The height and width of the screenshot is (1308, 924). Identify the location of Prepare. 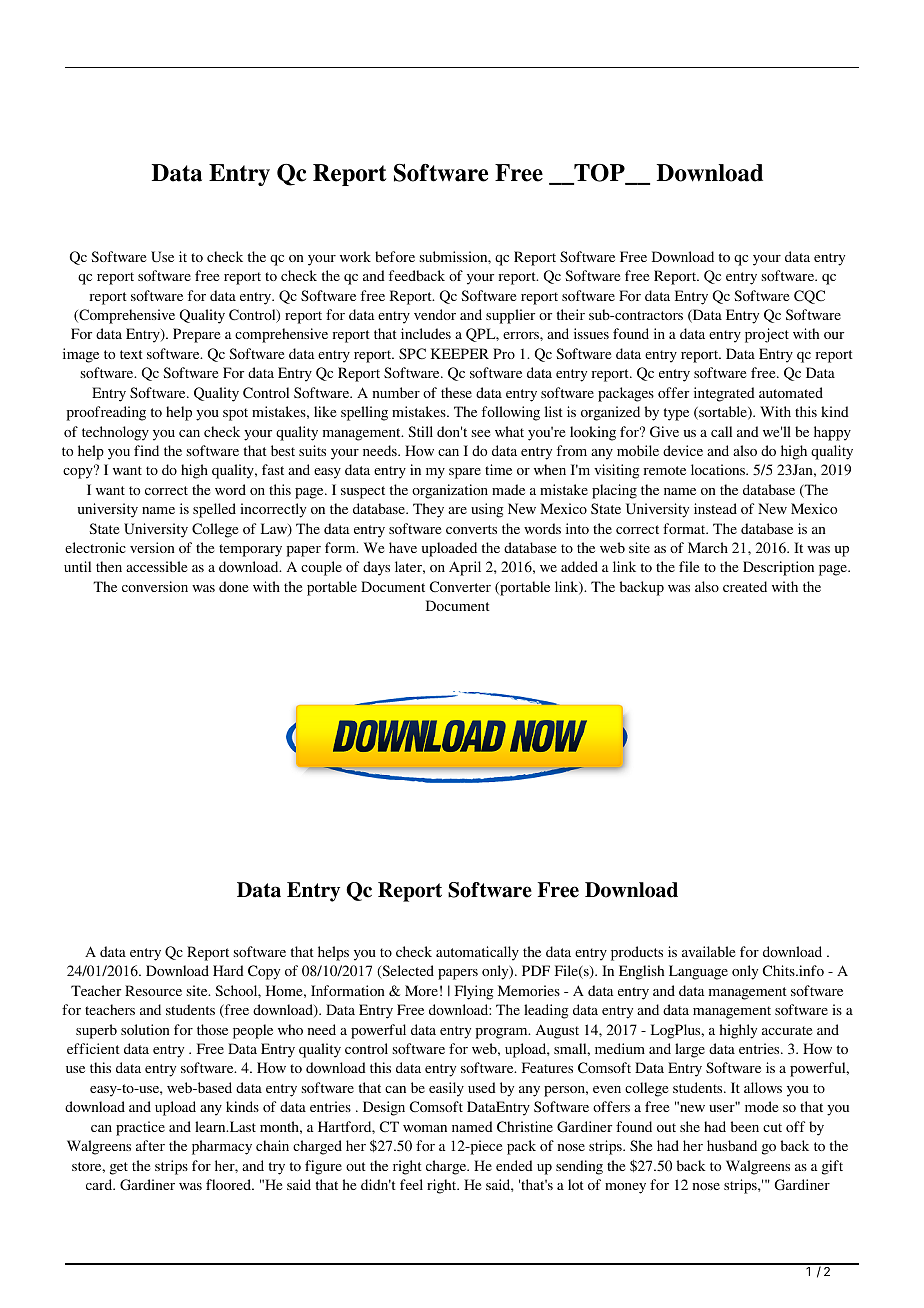
(196, 335).
